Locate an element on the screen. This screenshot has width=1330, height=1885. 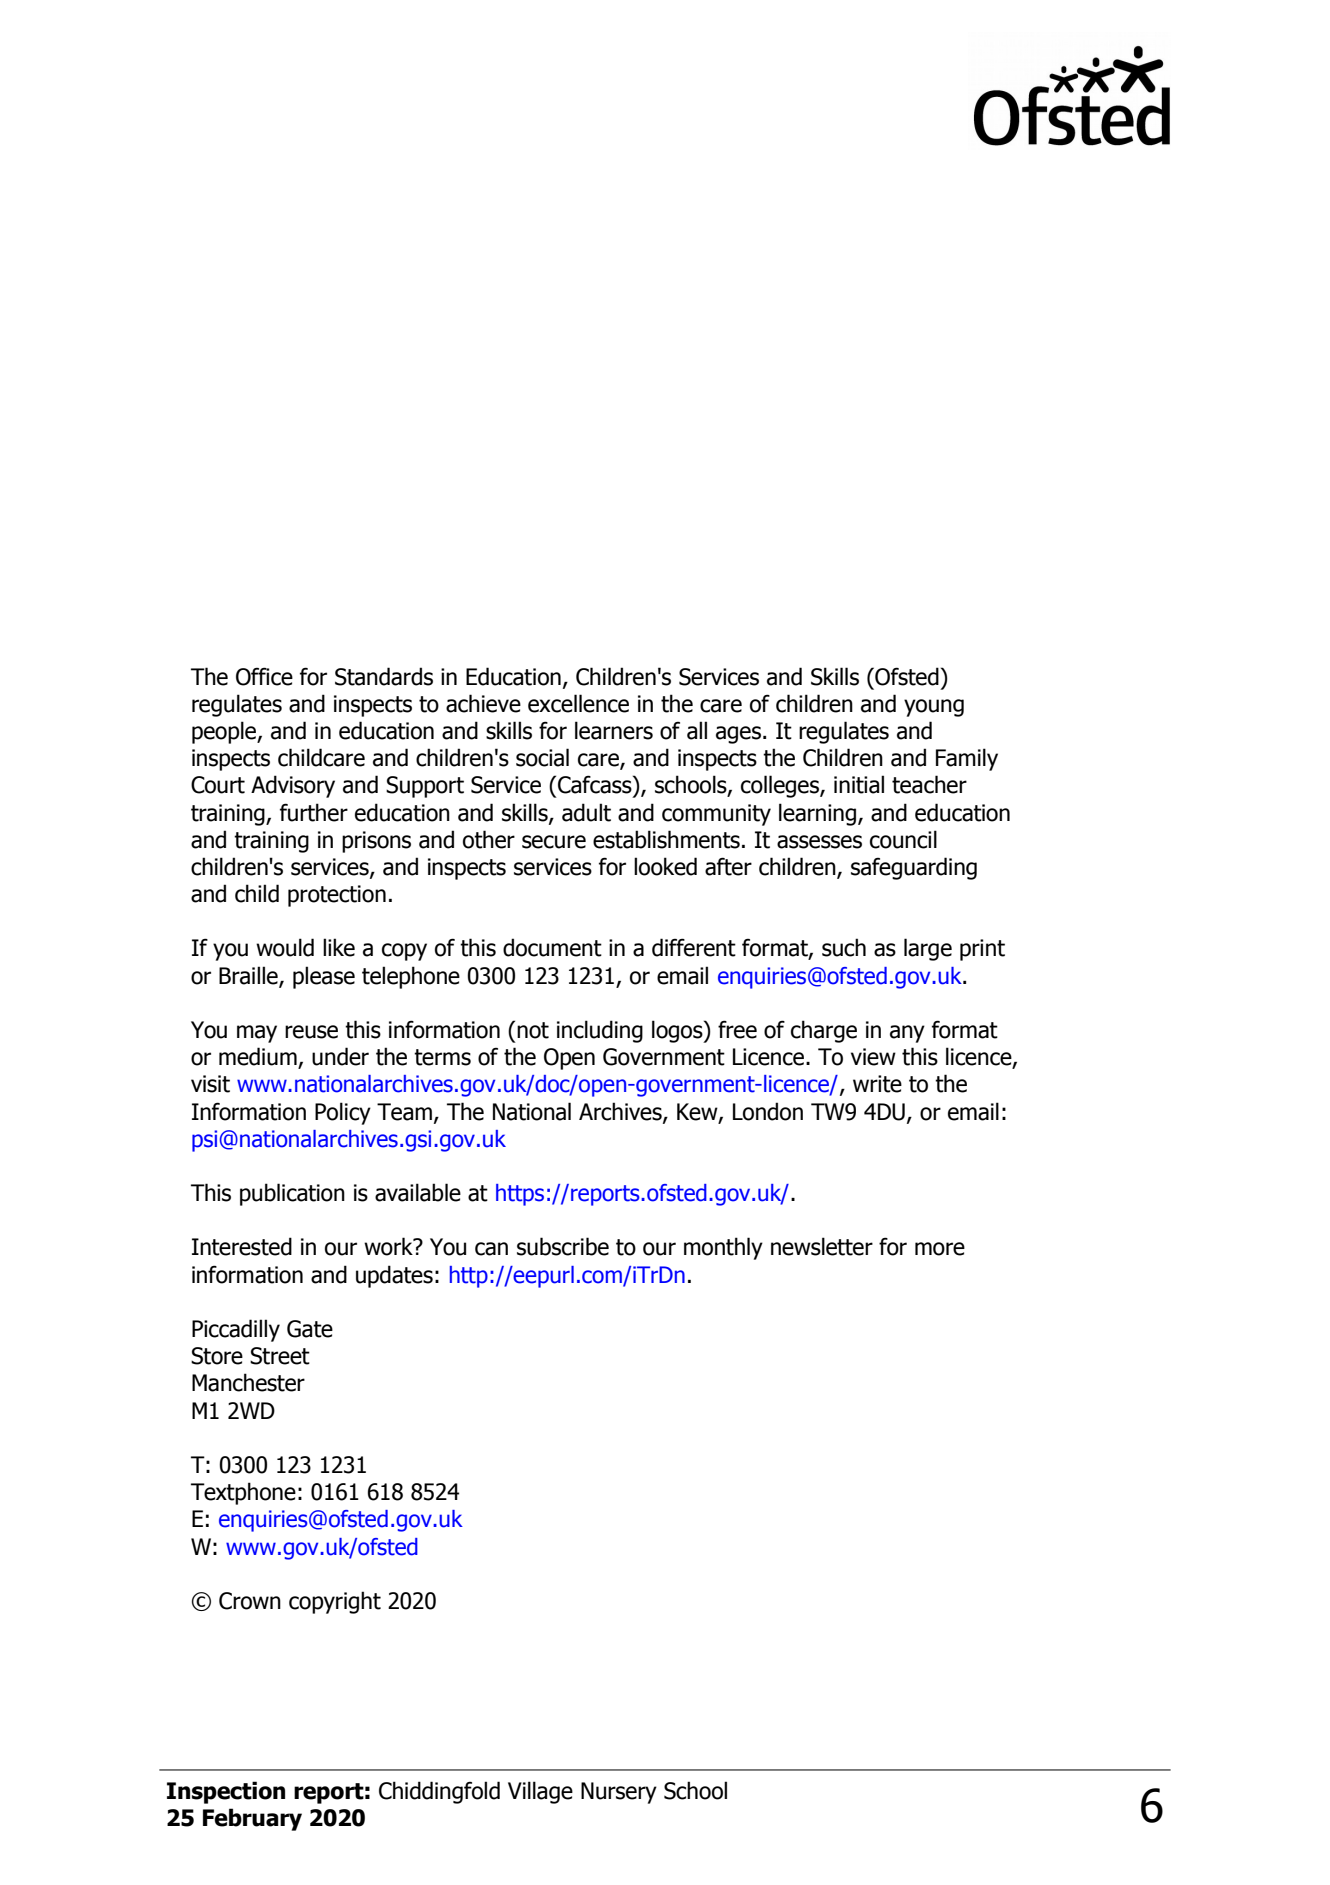
Office is located at coordinates (264, 676).
